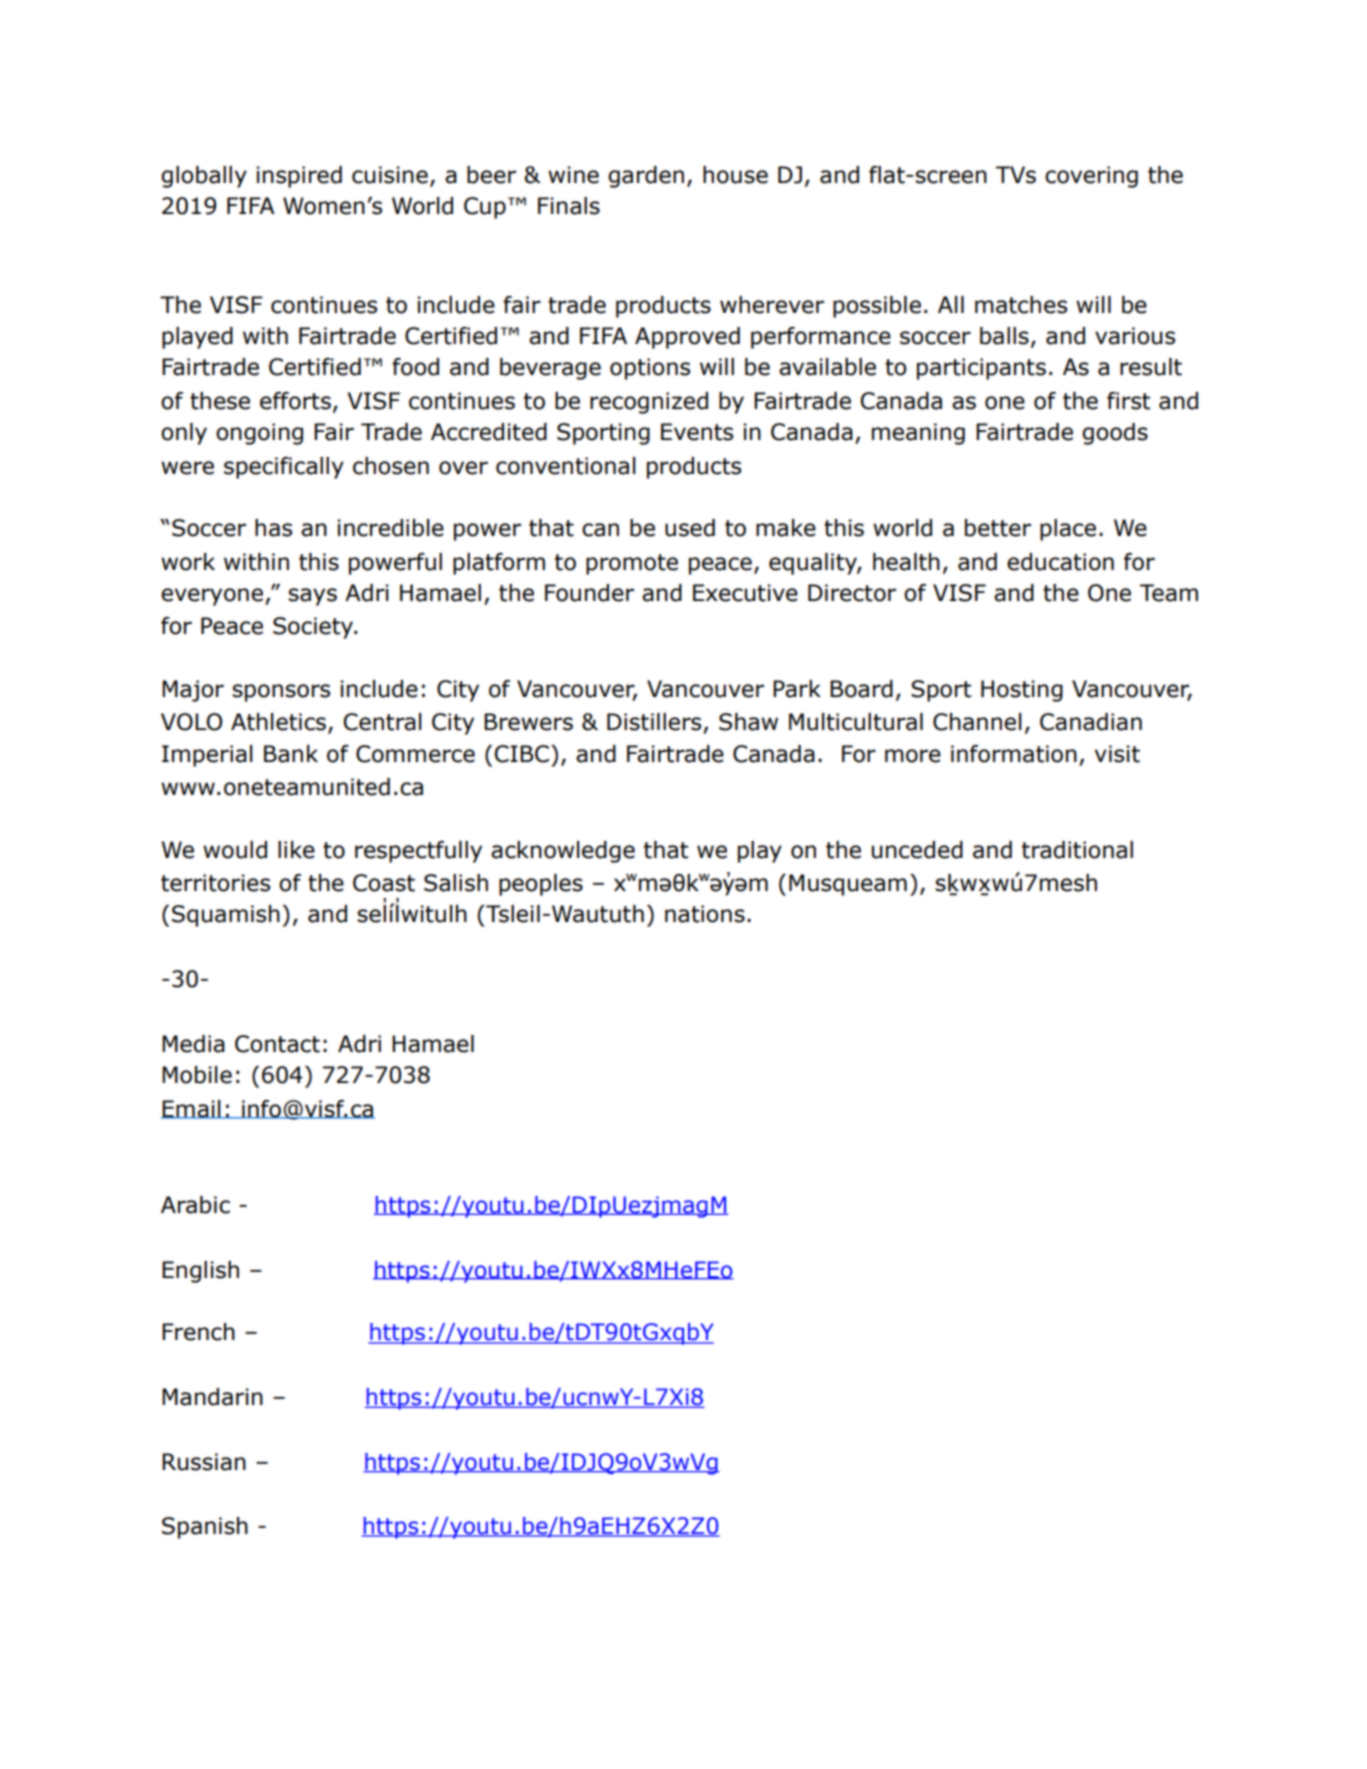 This image has height=1769, width=1367. Describe the element at coordinates (204, 1462) in the image. I see `Russian` at that location.
